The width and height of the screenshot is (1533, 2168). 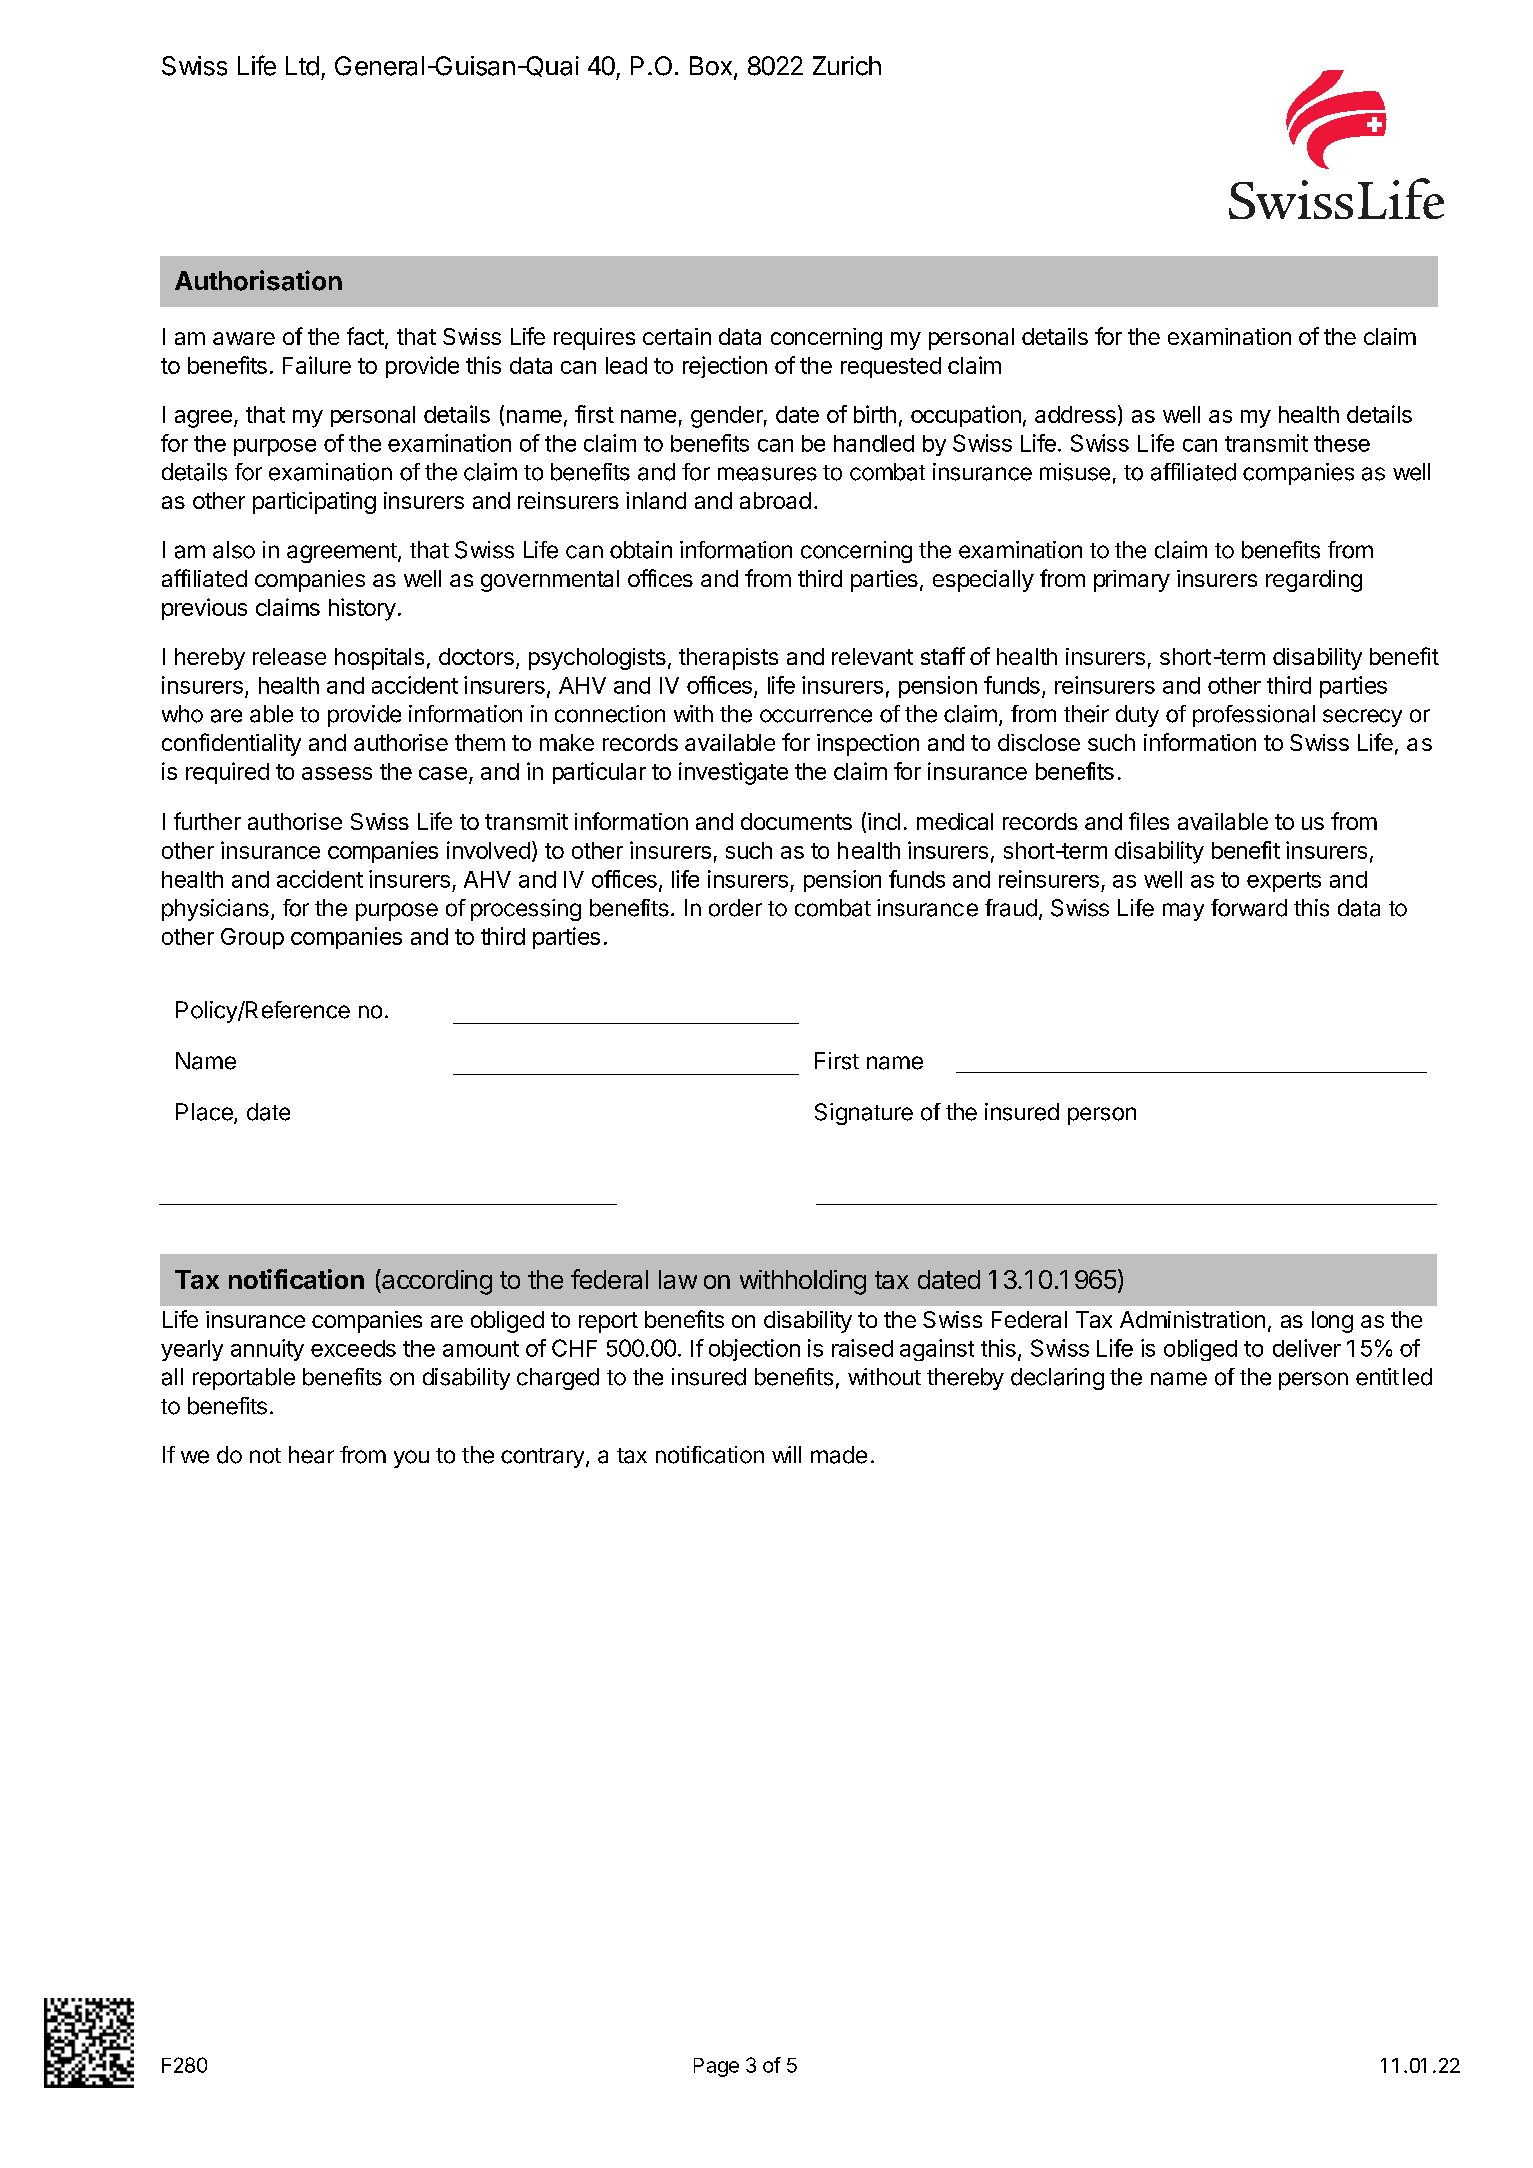 I want to click on made, so click(x=839, y=1455).
